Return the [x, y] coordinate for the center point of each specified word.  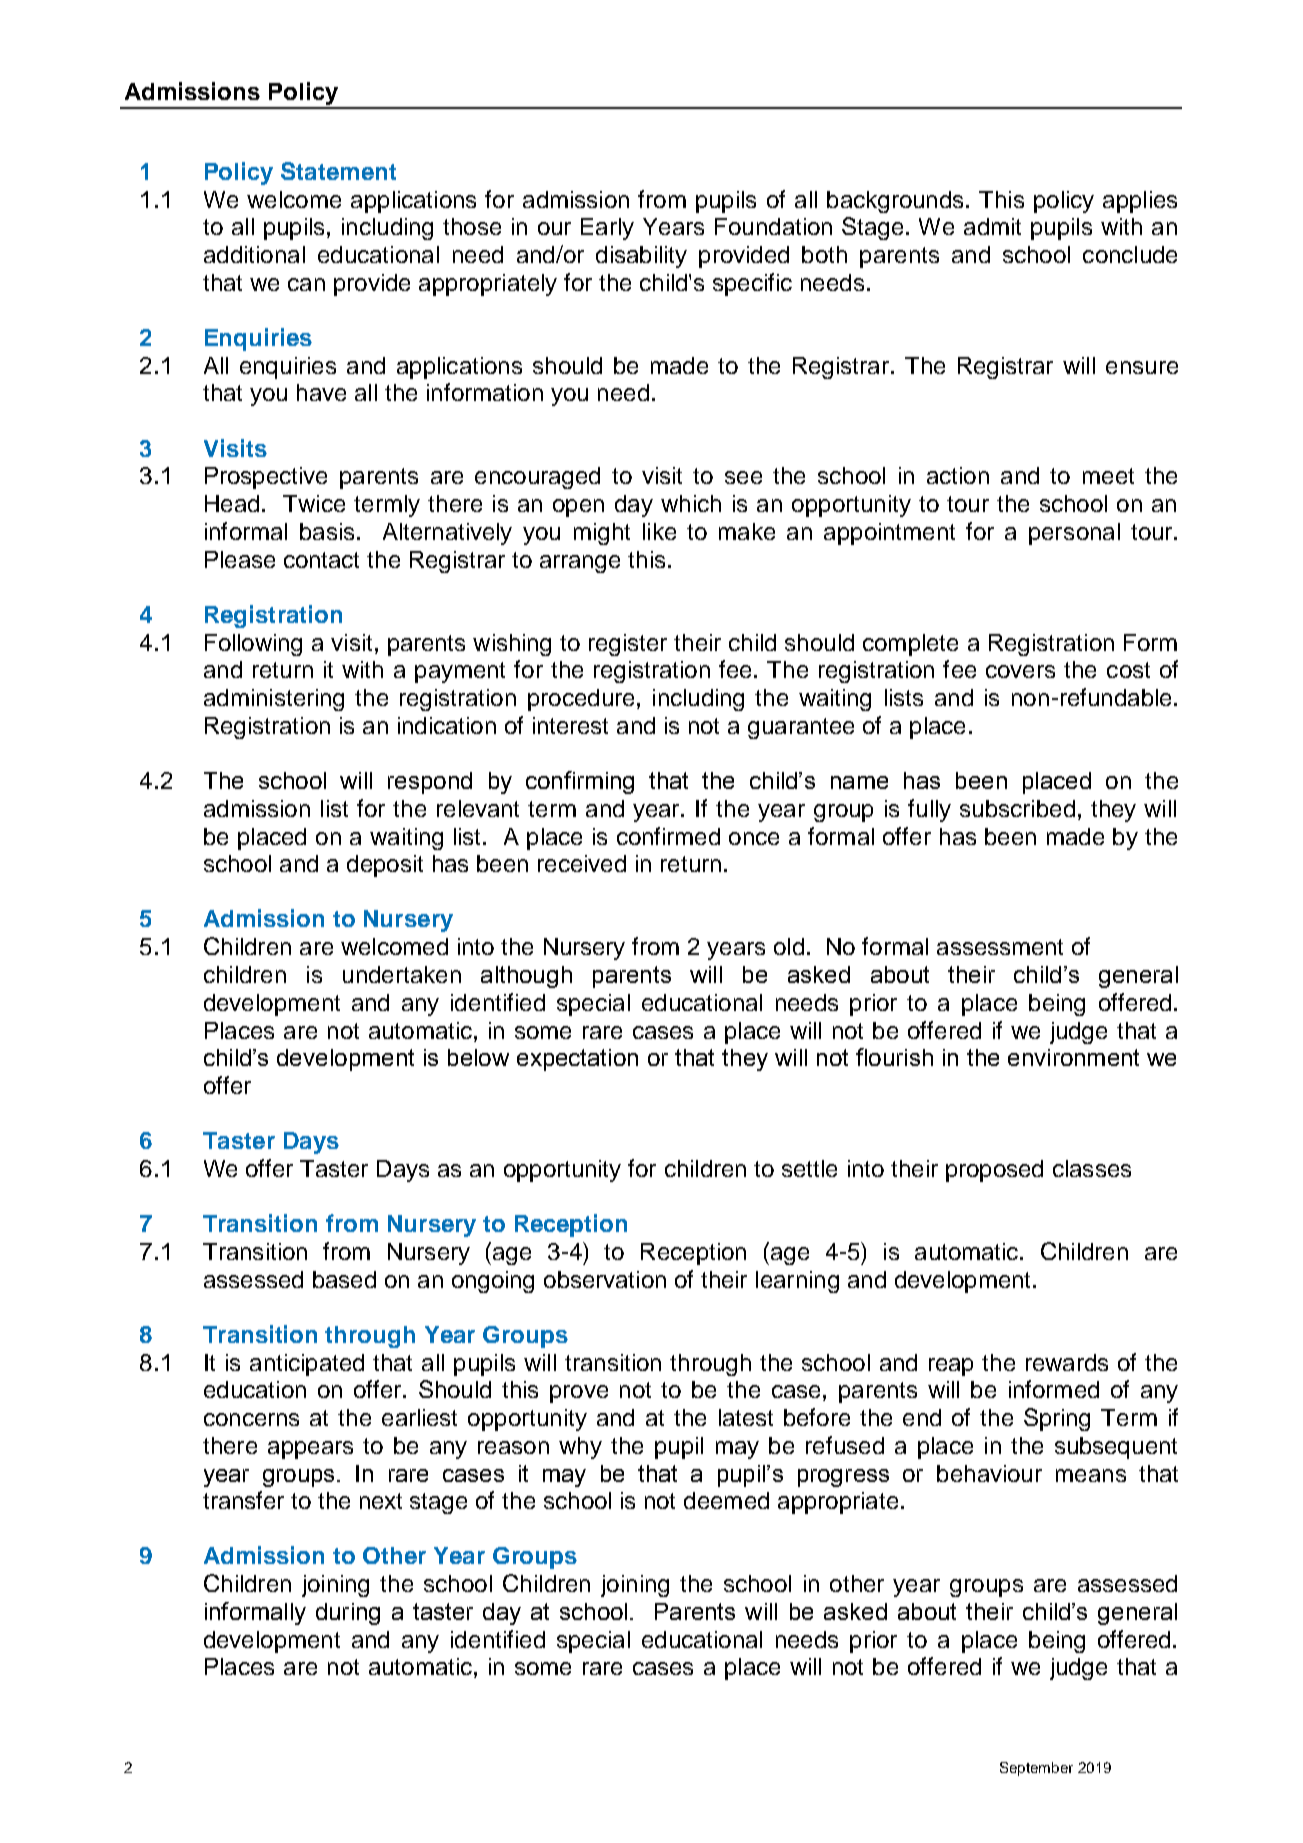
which [691, 503]
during [348, 1614]
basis [327, 531]
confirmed [668, 836]
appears [310, 1450]
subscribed [1017, 808]
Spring [1057, 1419]
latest [746, 1417]
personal [1074, 534]
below [478, 1057]
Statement [338, 171]
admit [992, 226]
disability [641, 257]
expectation [577, 1060]
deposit [385, 866]
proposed [994, 1171]
